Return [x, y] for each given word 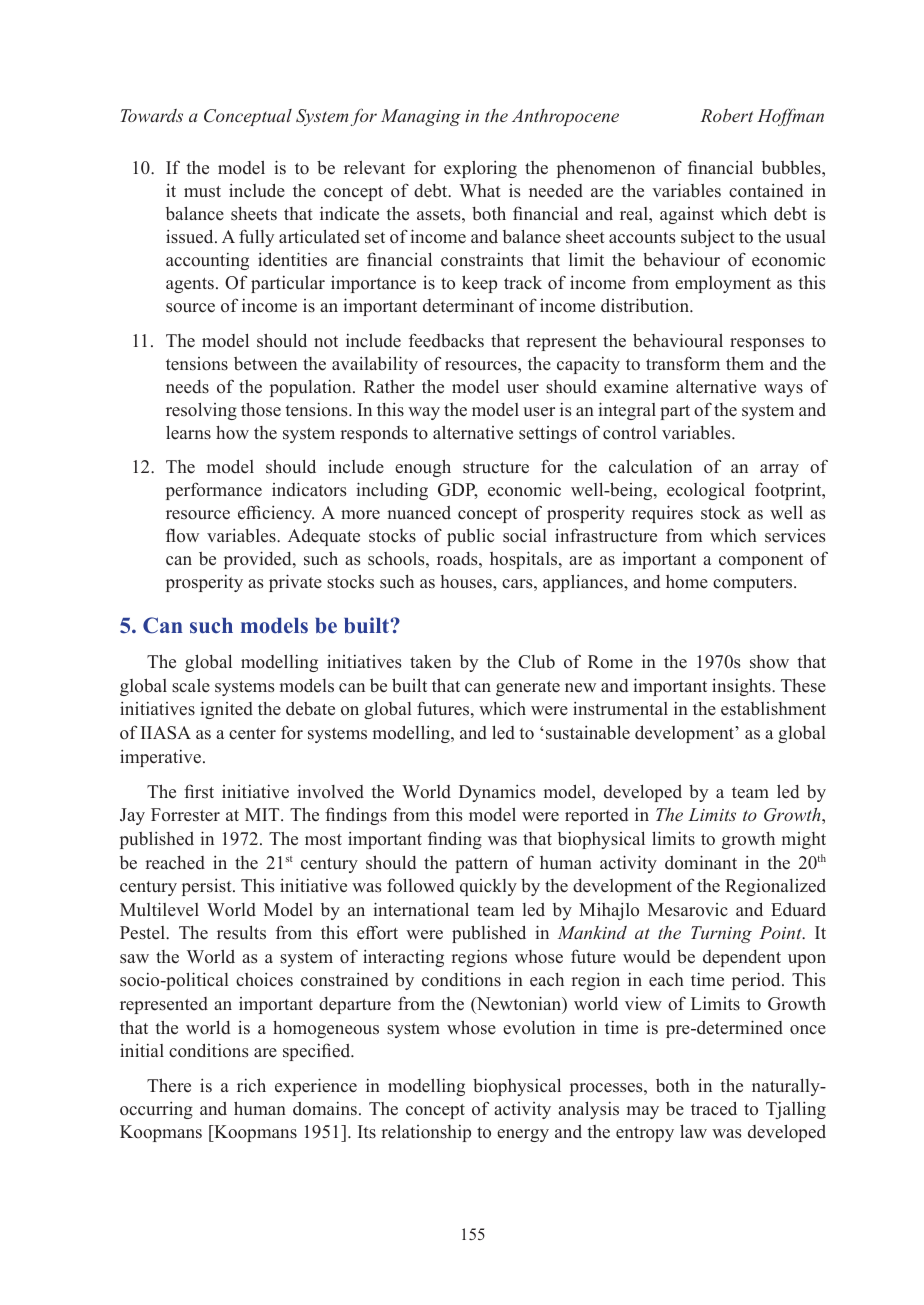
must [202, 191]
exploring [480, 169]
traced [714, 1108]
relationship [426, 1133]
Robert [726, 115]
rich [251, 1085]
